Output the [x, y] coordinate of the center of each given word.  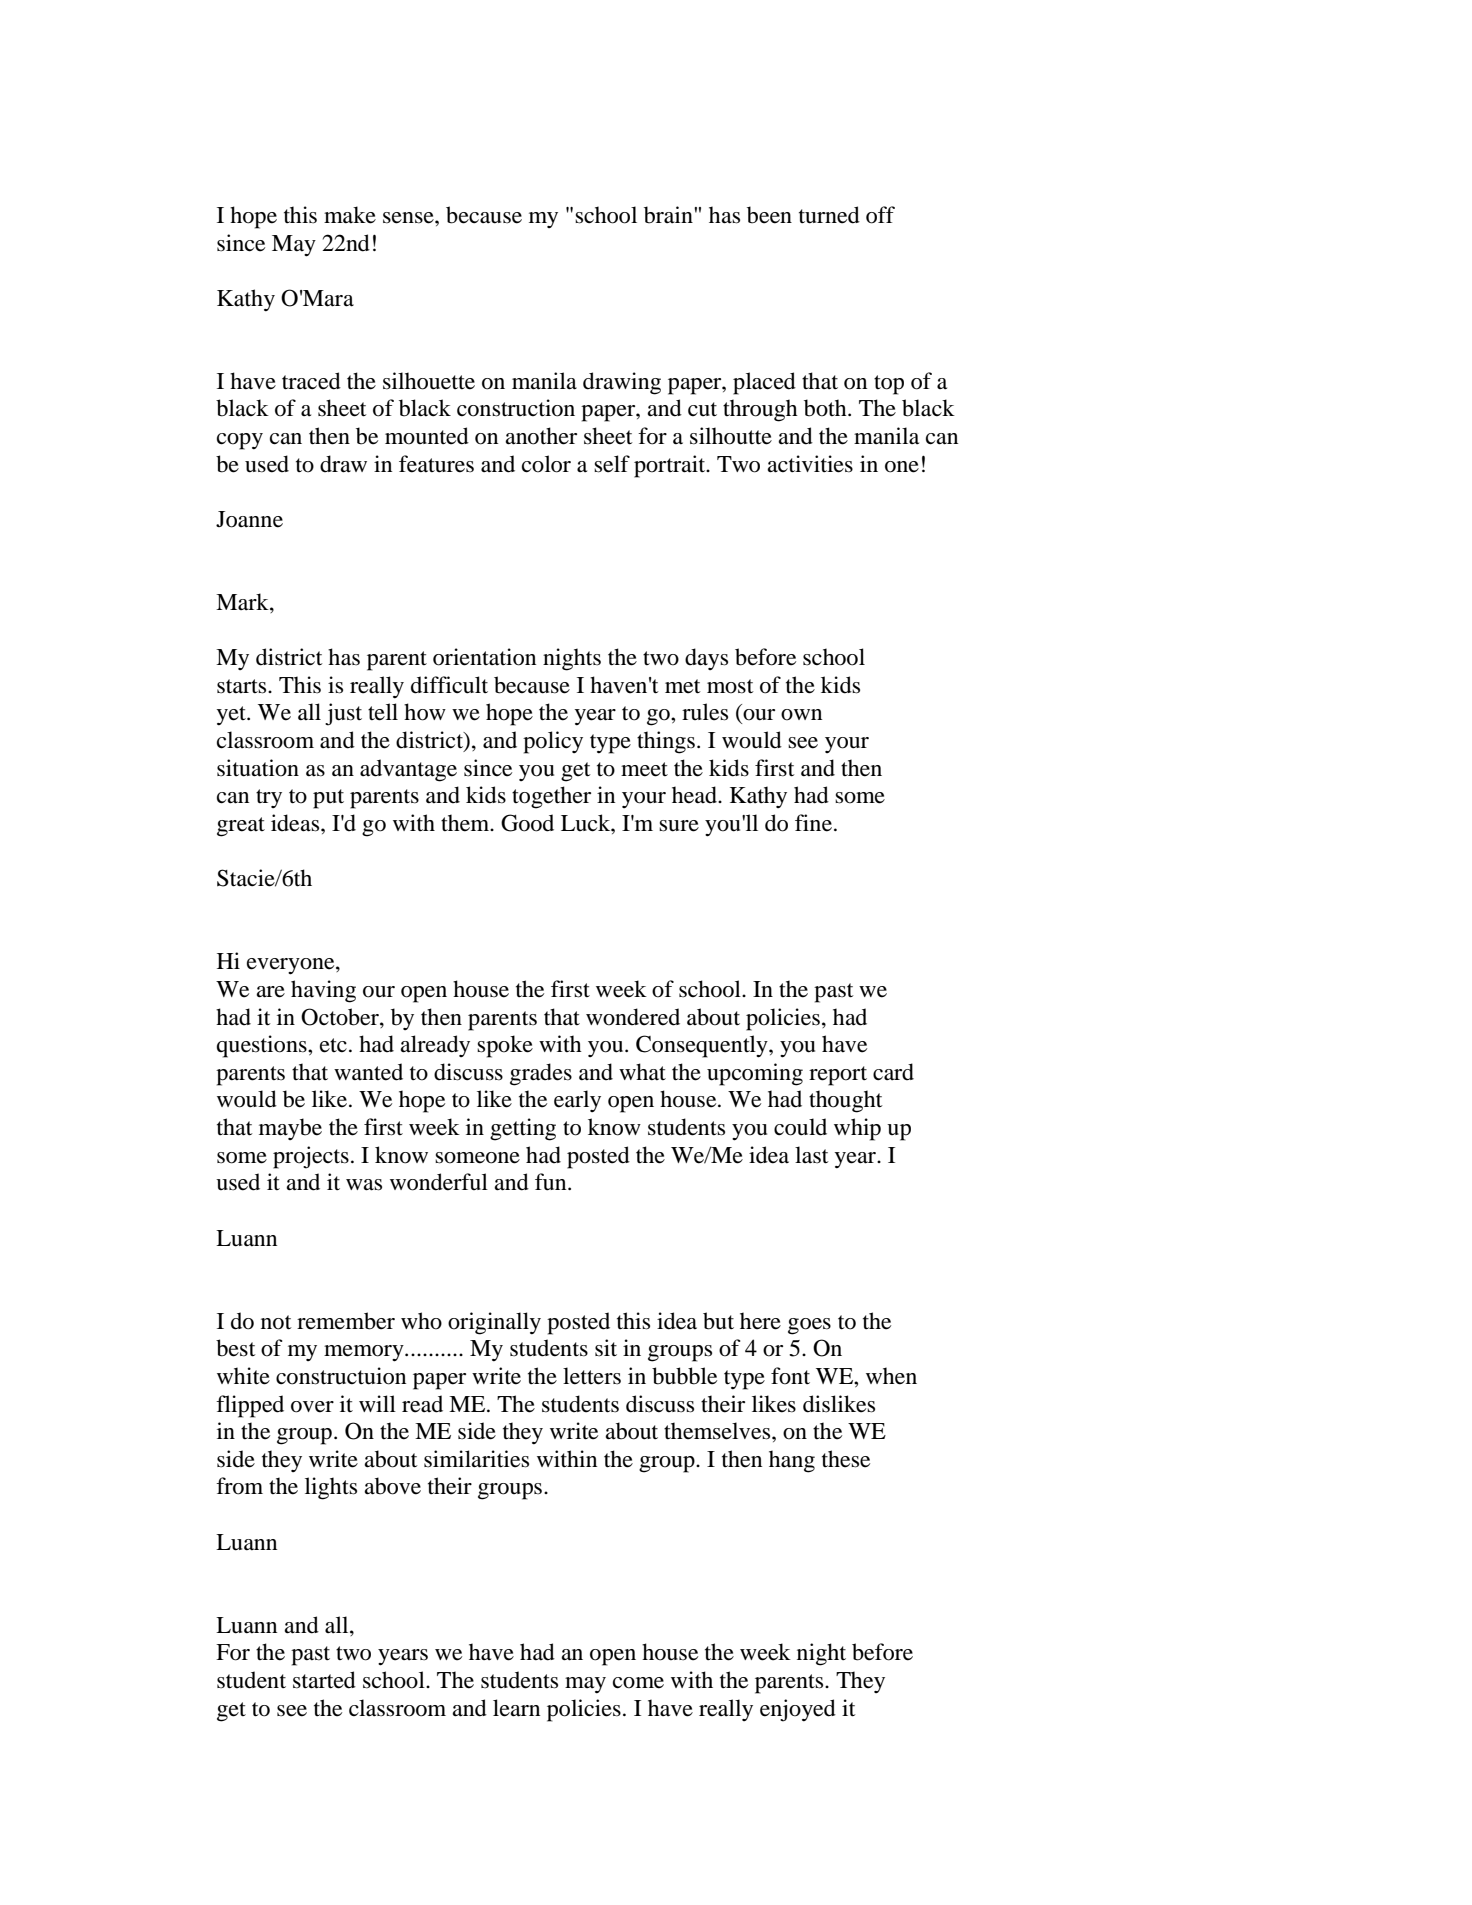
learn [516, 1708]
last [812, 1155]
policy [553, 742]
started [324, 1680]
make [350, 215]
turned [829, 215]
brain [669, 215]
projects [311, 1157]
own [801, 715]
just [343, 714]
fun [552, 1182]
